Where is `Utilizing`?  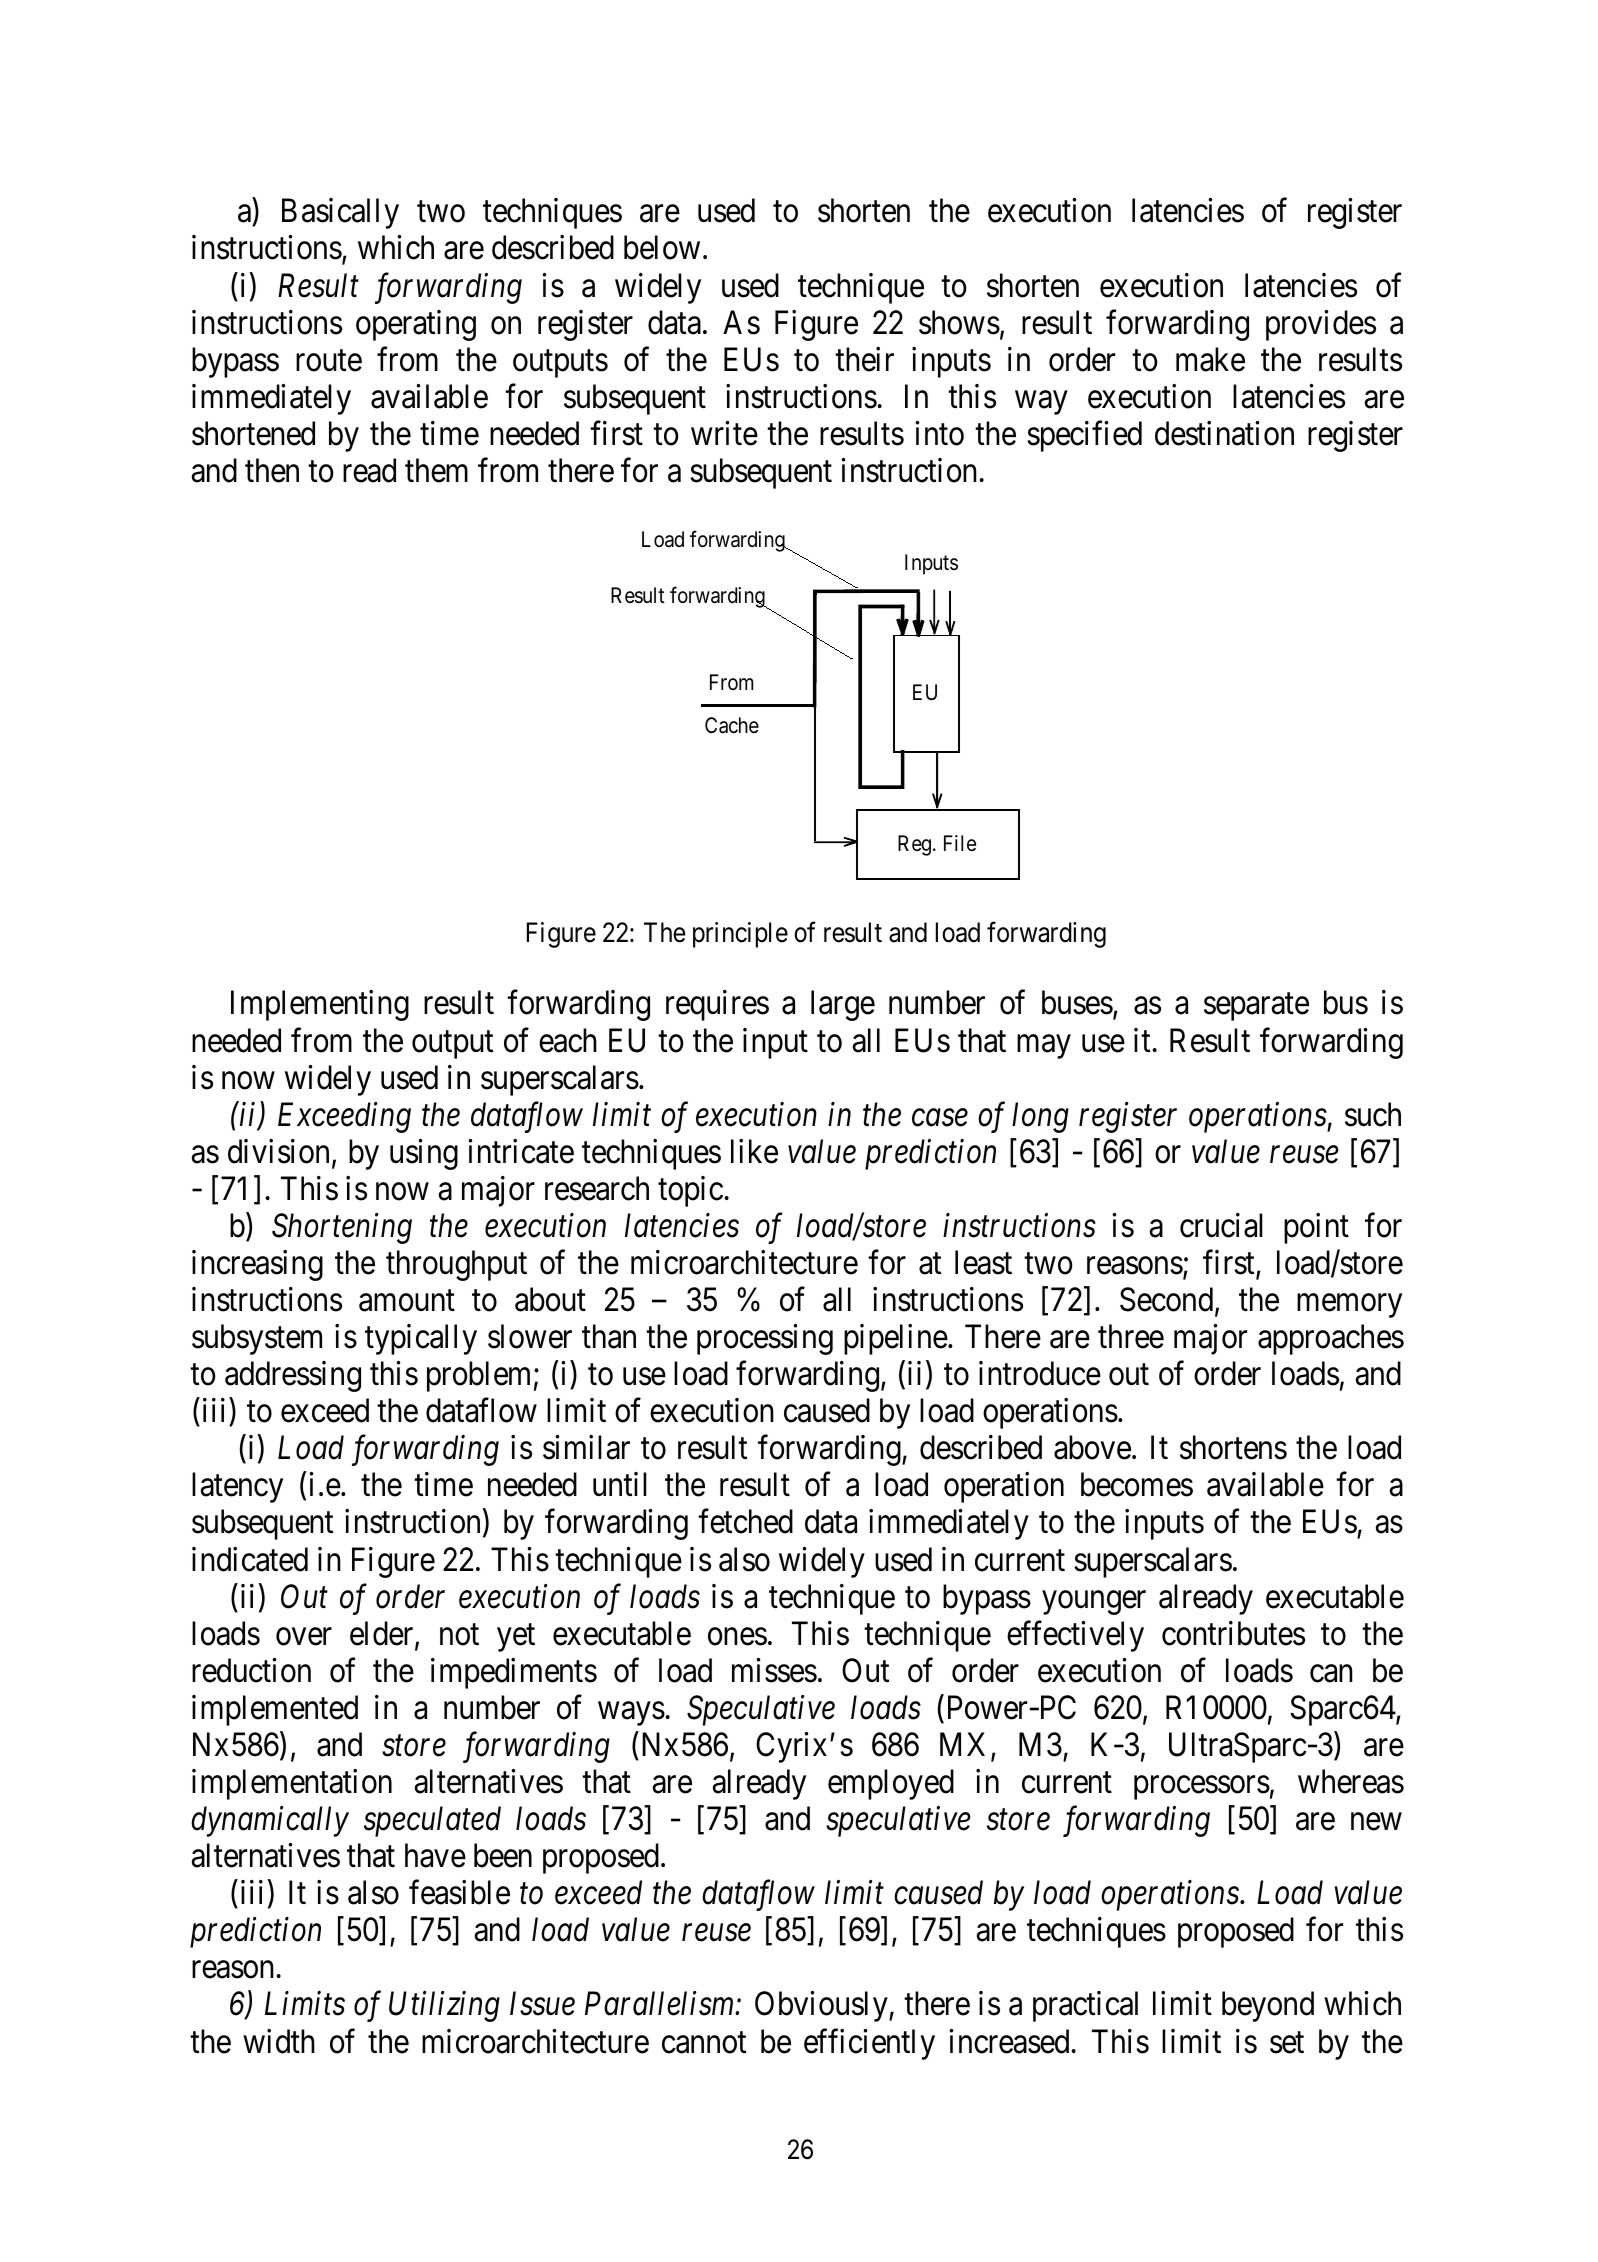
Utilizing is located at coordinates (444, 2006).
